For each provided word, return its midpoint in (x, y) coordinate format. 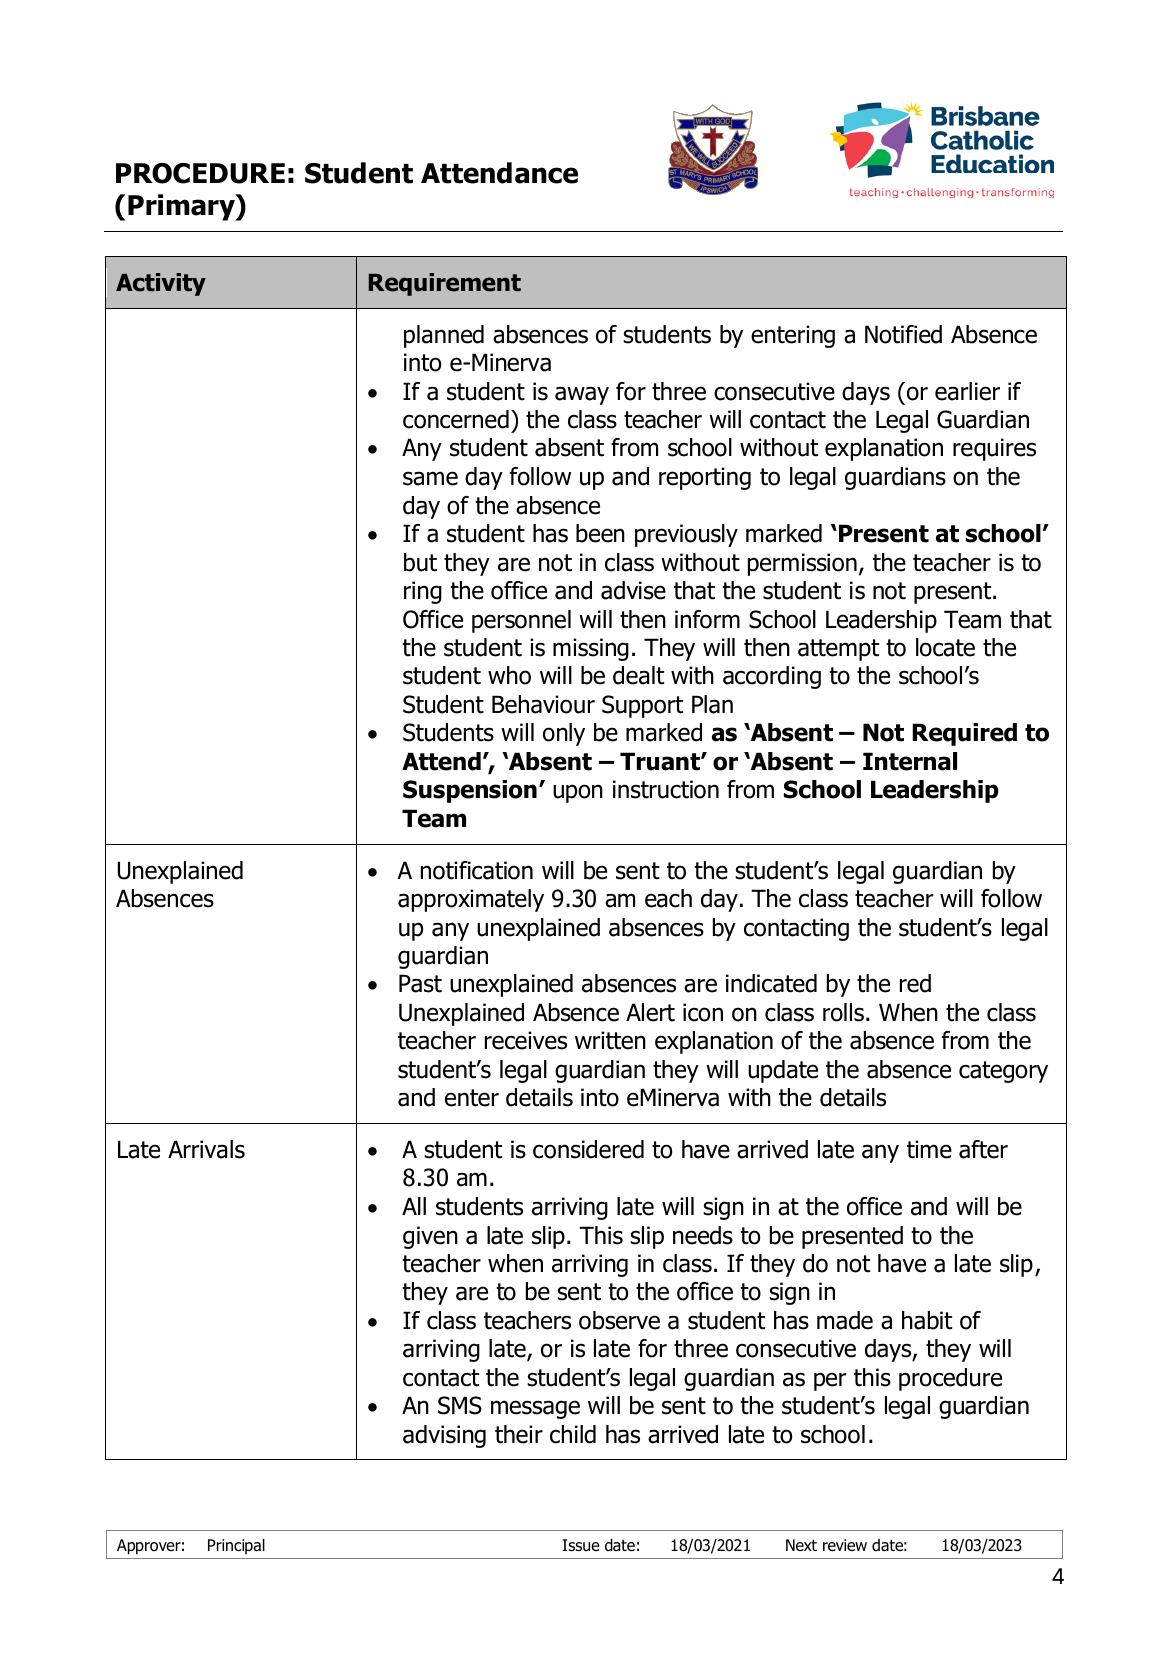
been (600, 533)
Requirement (445, 284)
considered (588, 1149)
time (929, 1149)
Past (420, 983)
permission (802, 564)
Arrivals (206, 1149)
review (845, 1545)
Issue (581, 1545)
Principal (236, 1546)
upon (578, 793)
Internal (910, 761)
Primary (182, 207)
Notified (903, 334)
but (420, 562)
